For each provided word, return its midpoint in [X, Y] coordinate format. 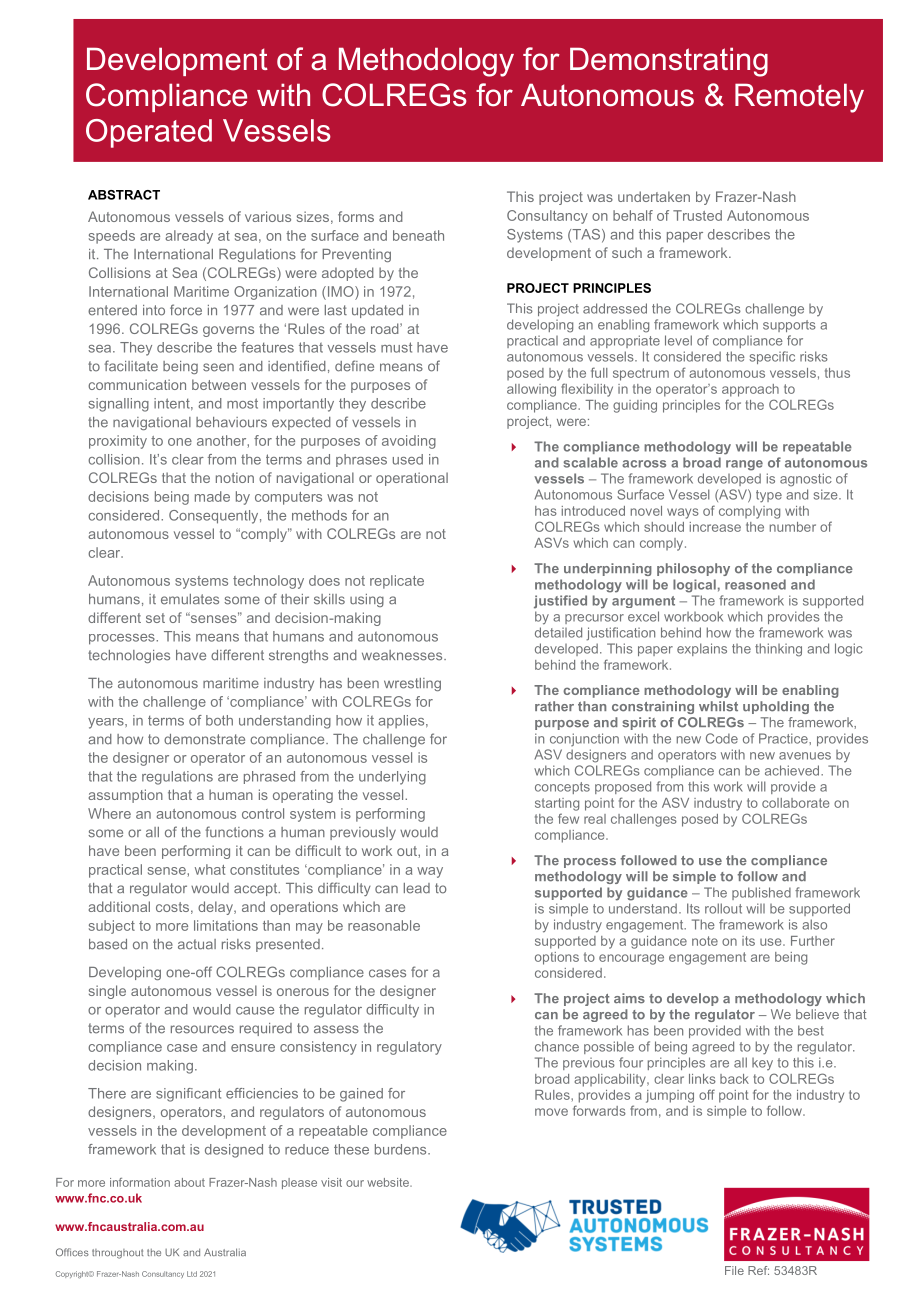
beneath [418, 235]
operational [412, 479]
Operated [149, 133]
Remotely [799, 98]
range [744, 465]
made [212, 496]
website [389, 1182]
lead [417, 888]
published [761, 893]
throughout [117, 1254]
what [210, 869]
